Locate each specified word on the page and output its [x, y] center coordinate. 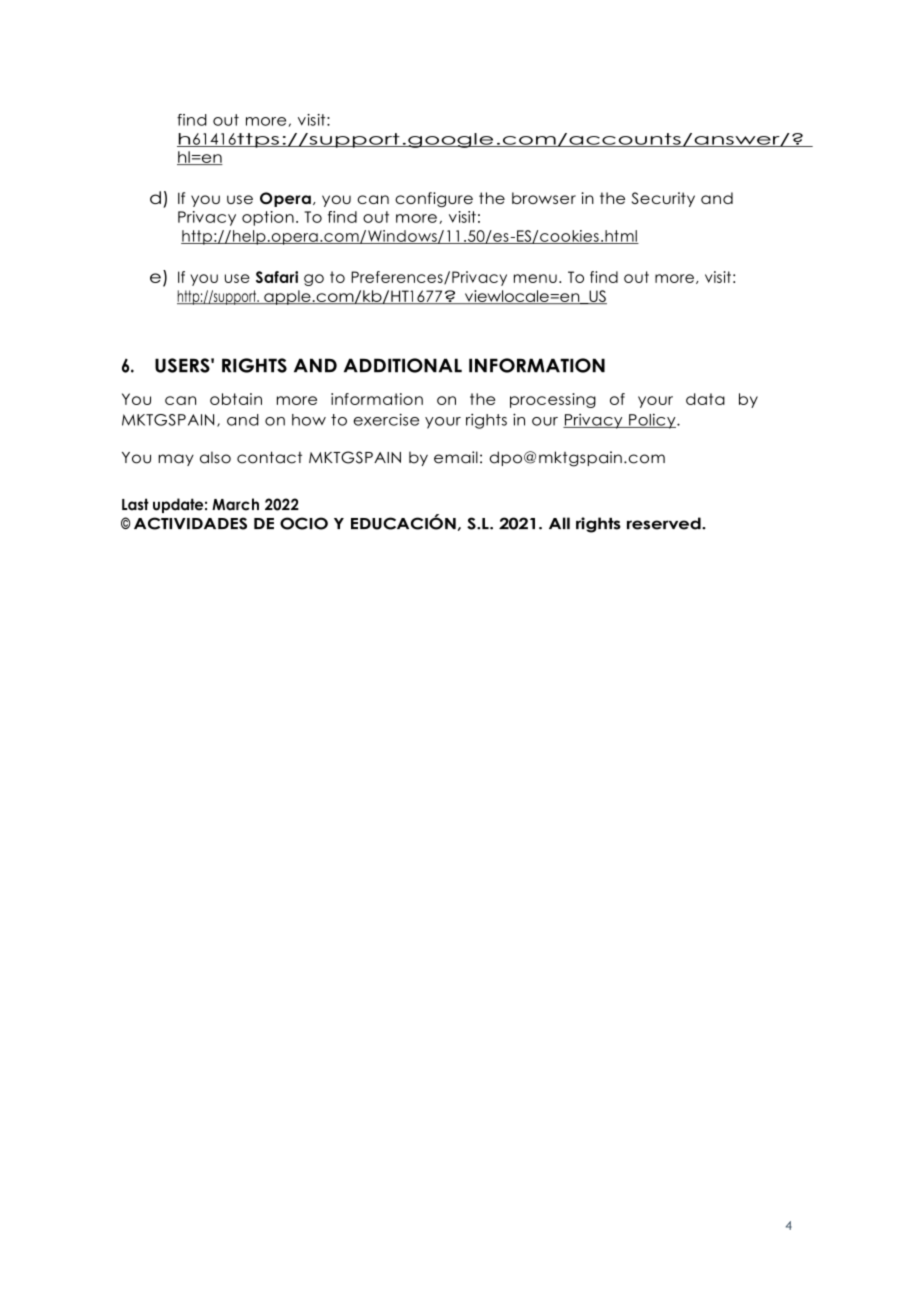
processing [553, 400]
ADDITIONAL [403, 365]
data [705, 399]
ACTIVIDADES [190, 523]
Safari [277, 277]
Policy [652, 421]
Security [663, 199]
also [215, 457]
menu [535, 278]
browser [544, 198]
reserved [665, 523]
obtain [236, 399]
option [268, 218]
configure [434, 199]
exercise [386, 419]
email [456, 457]
